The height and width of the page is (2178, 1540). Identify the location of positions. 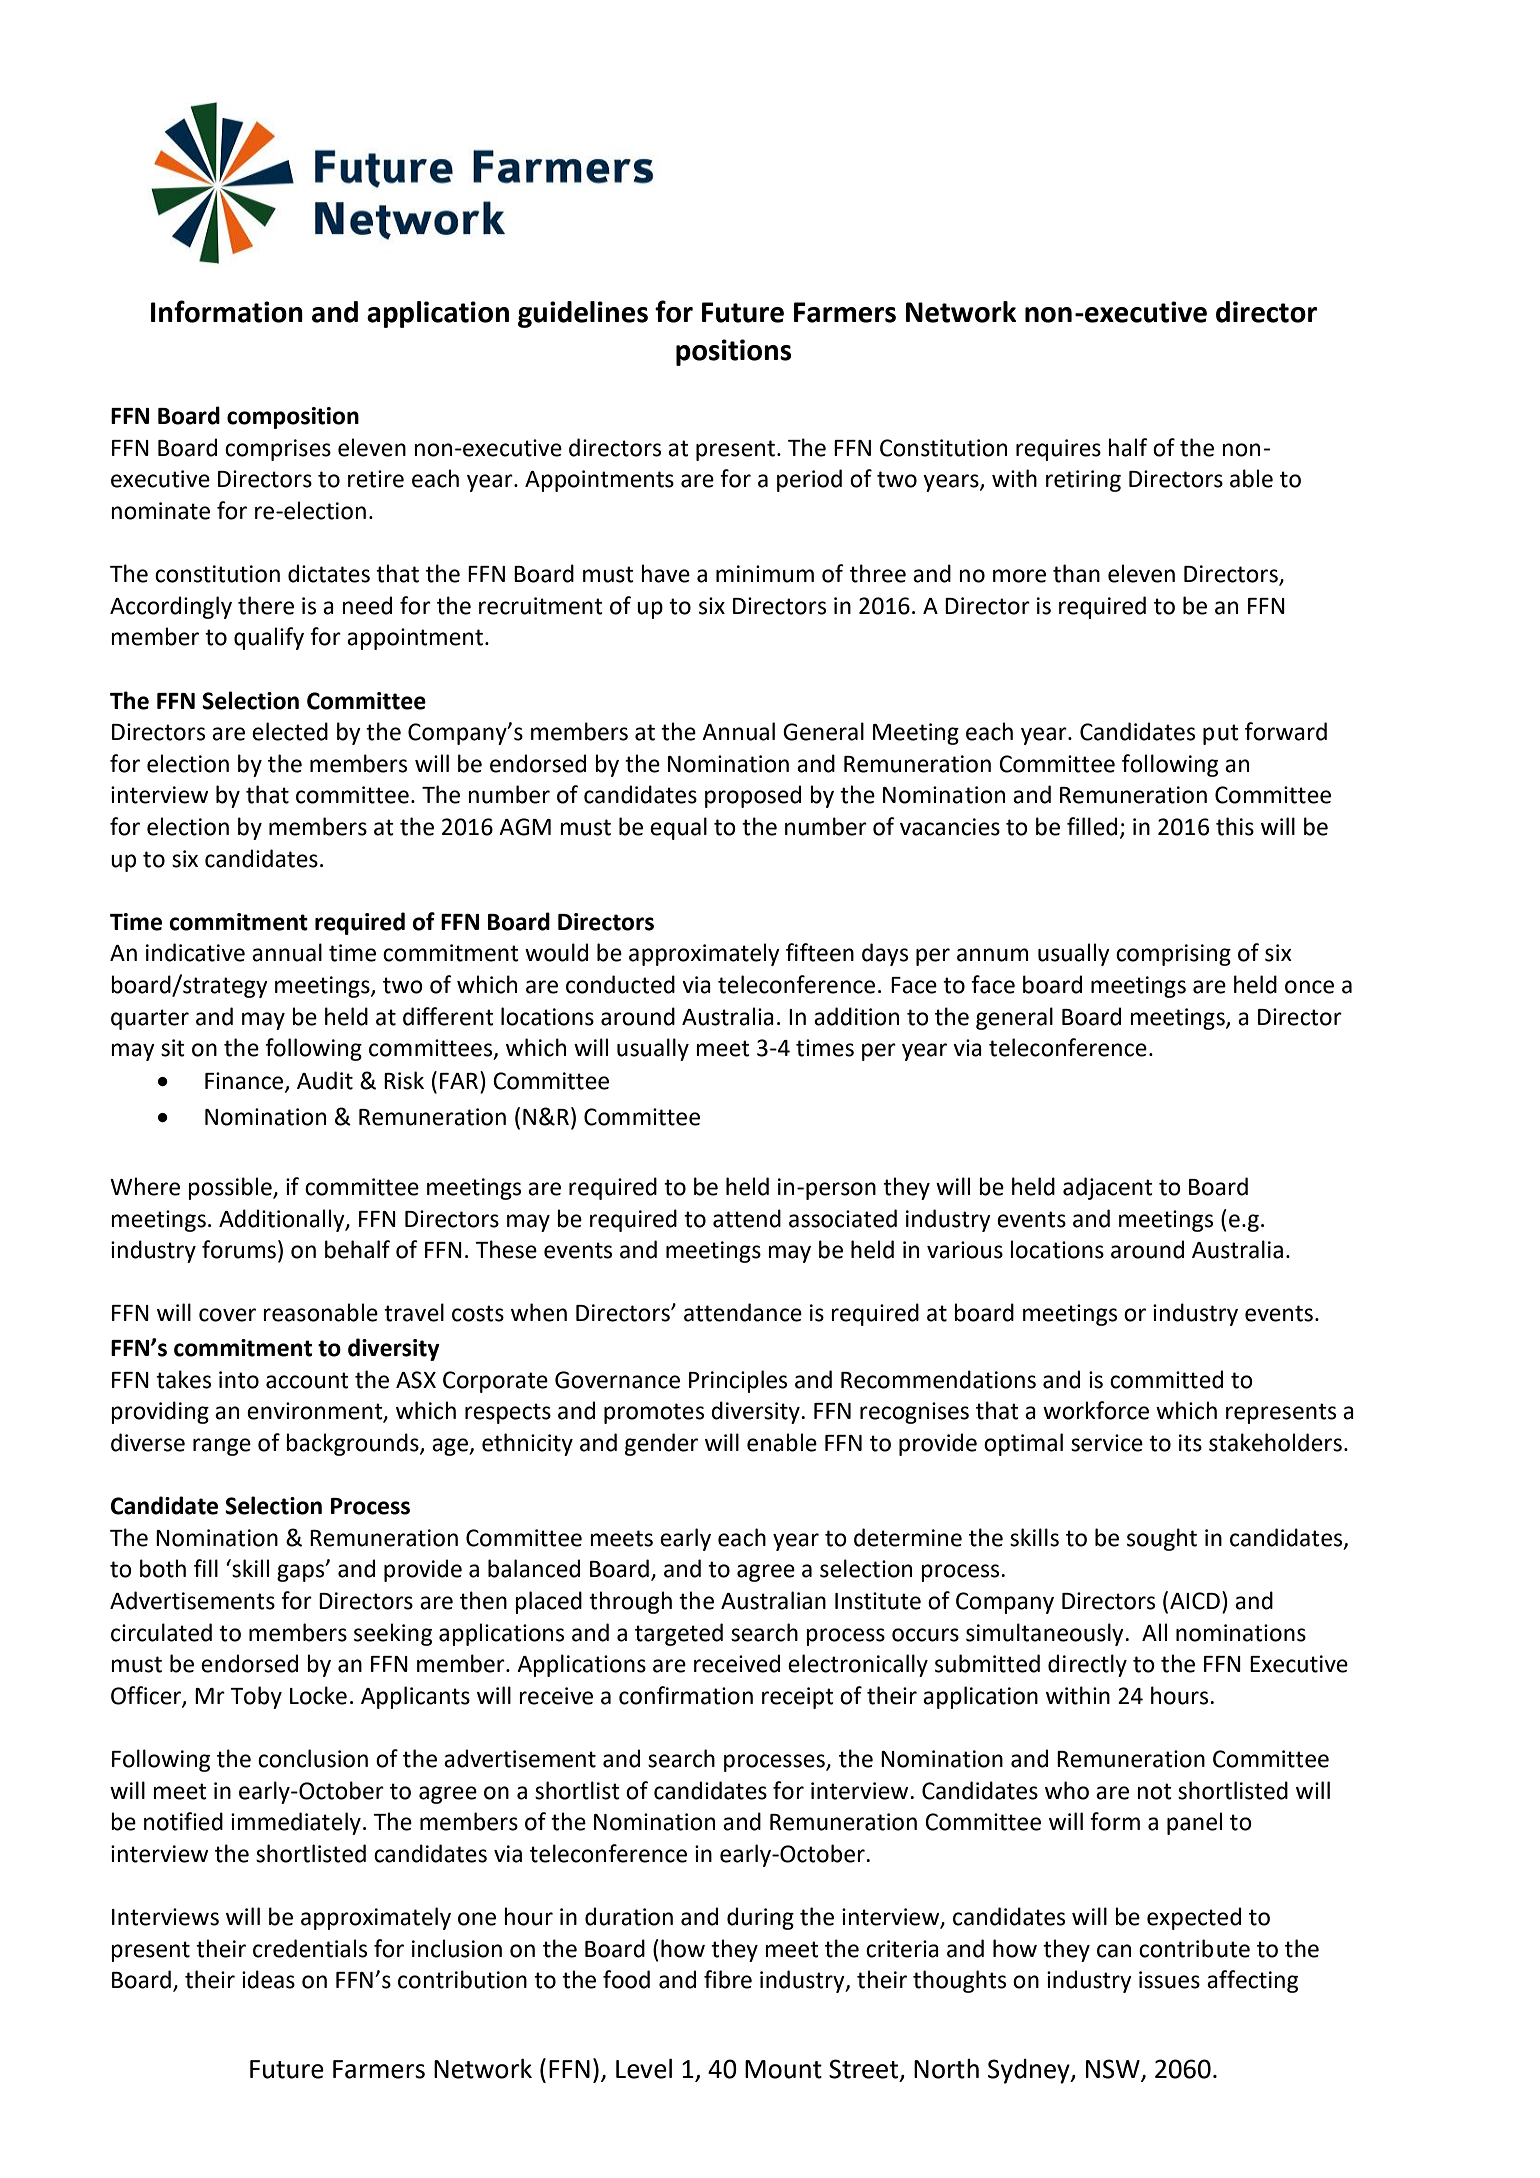
(733, 352).
